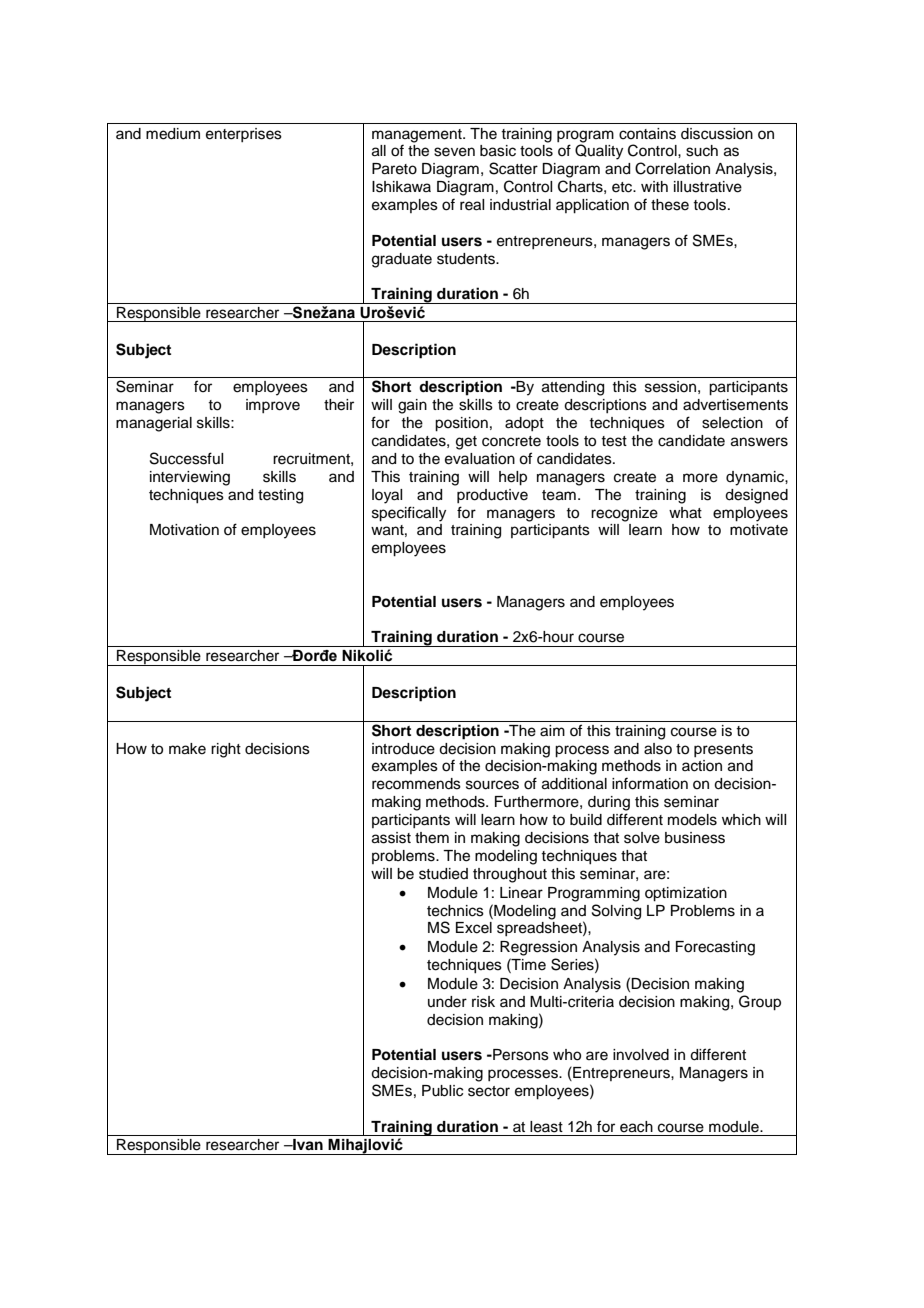 This screenshot has width=924, height=1308. Describe the element at coordinates (273, 406) in the screenshot. I see `improve` at that location.
